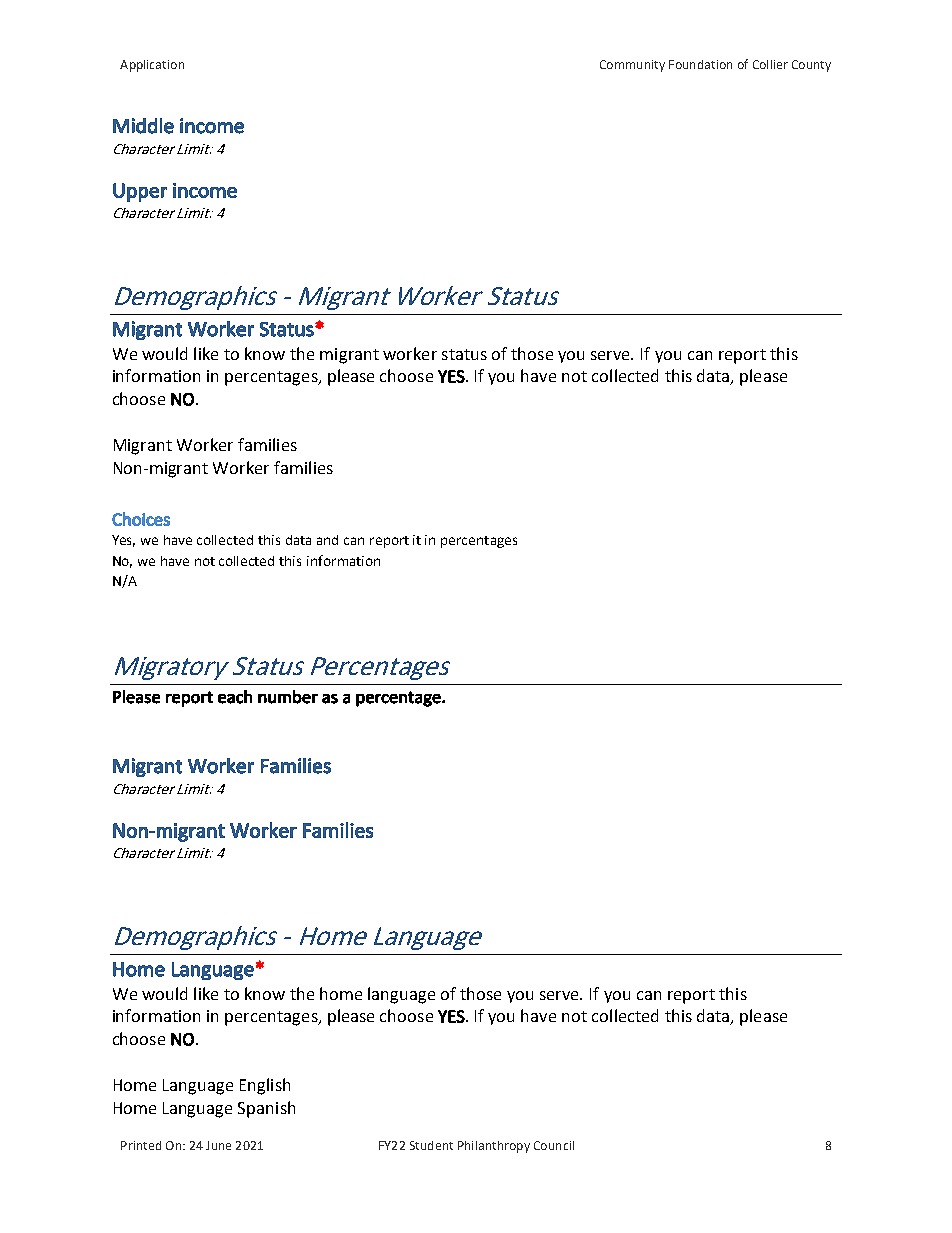 This screenshot has width=952, height=1233. I want to click on Application, so click(152, 66).
